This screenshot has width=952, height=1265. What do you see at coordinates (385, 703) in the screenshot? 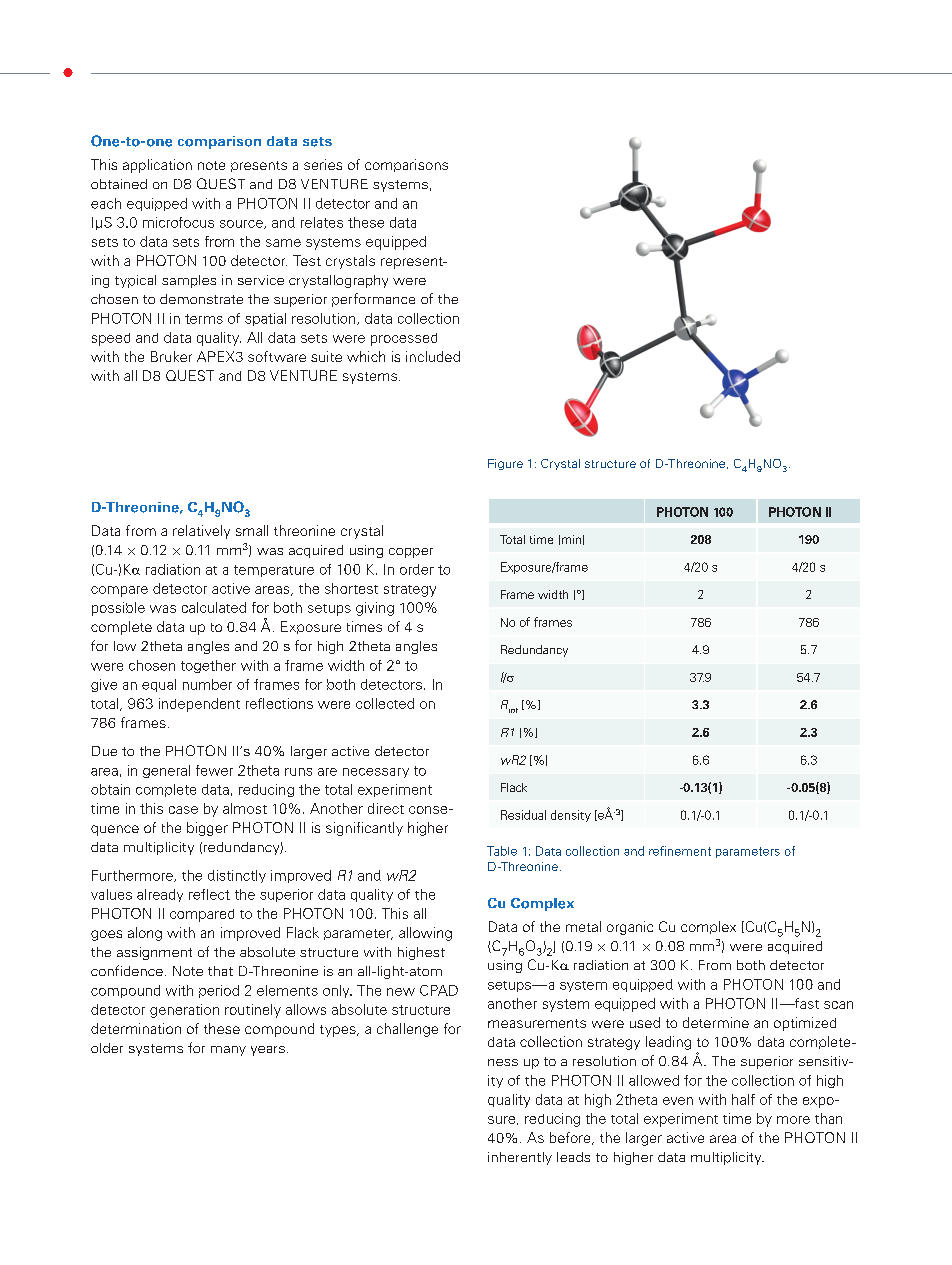
I see `collected` at bounding box center [385, 703].
